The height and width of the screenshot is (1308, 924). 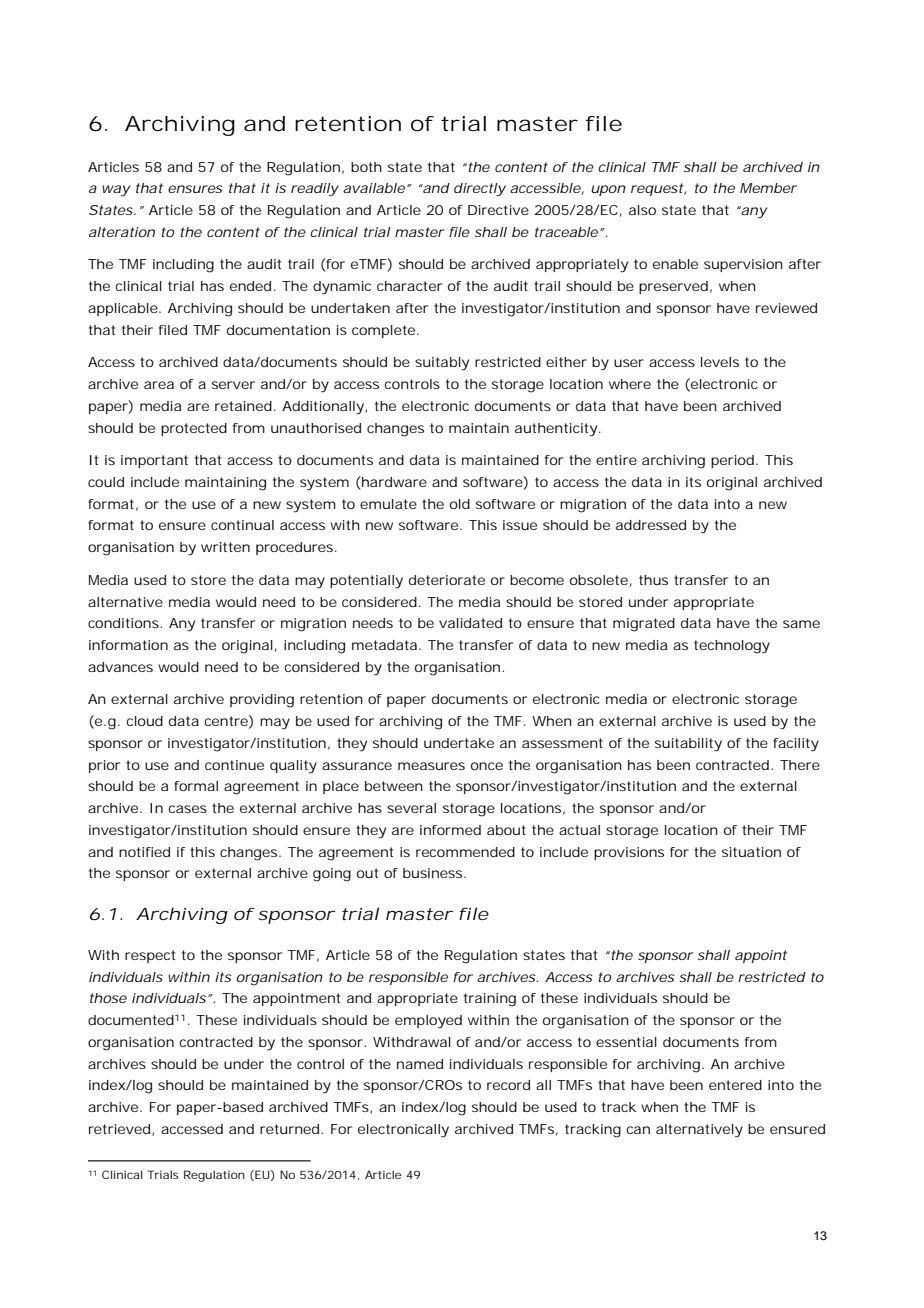 I want to click on technology, so click(x=732, y=647).
